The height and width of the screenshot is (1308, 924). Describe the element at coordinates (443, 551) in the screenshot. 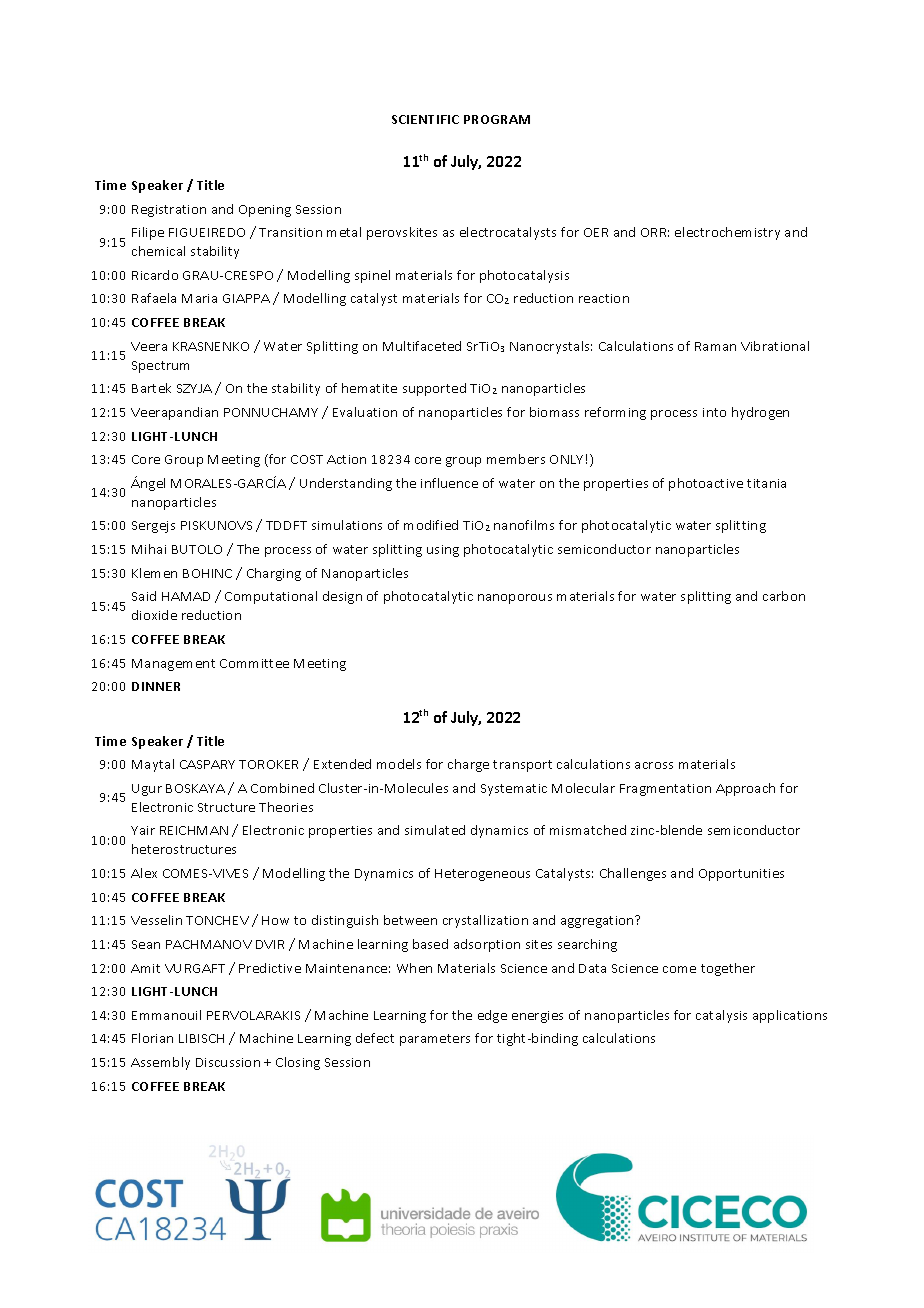

I see `using` at that location.
